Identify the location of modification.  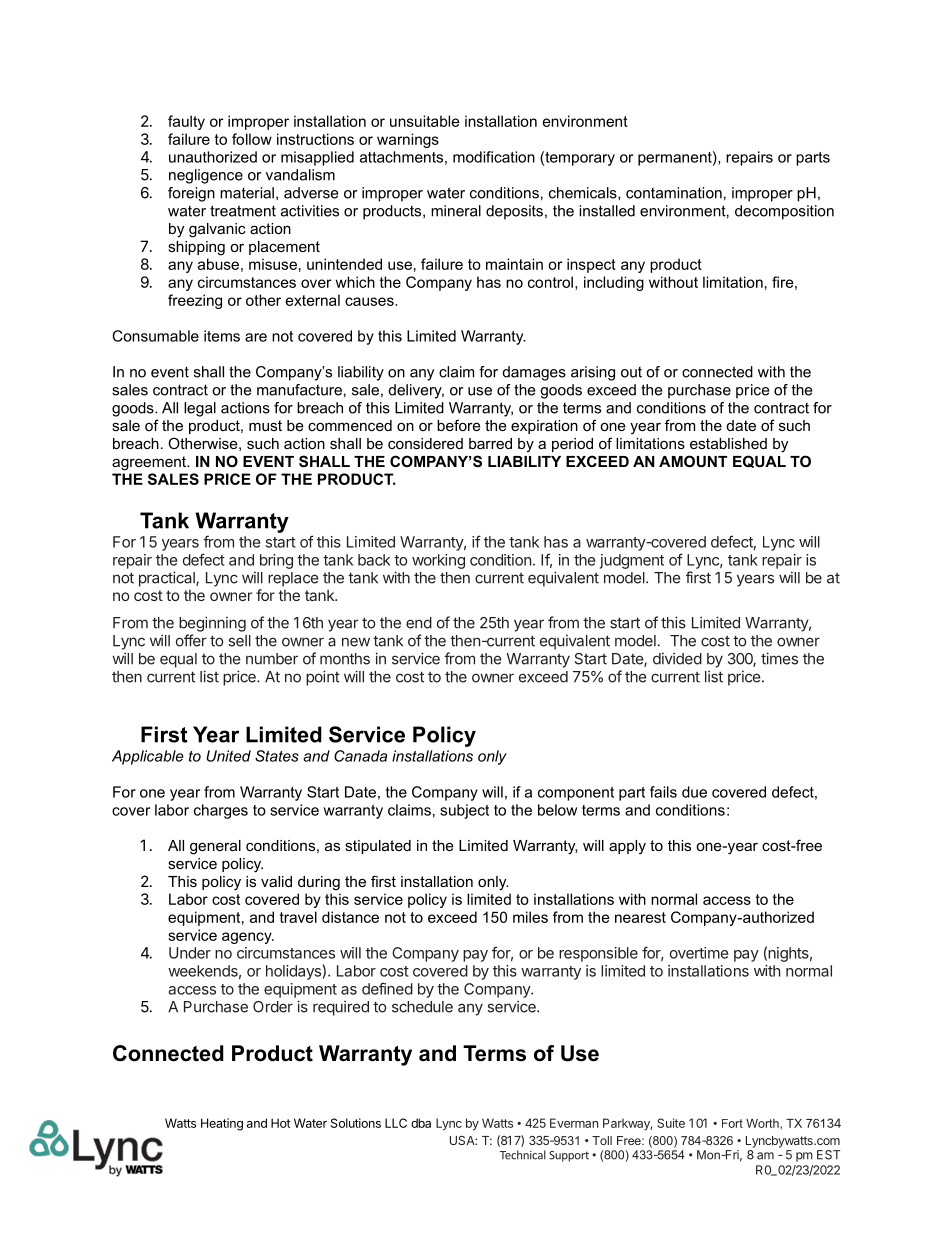
(494, 157).
